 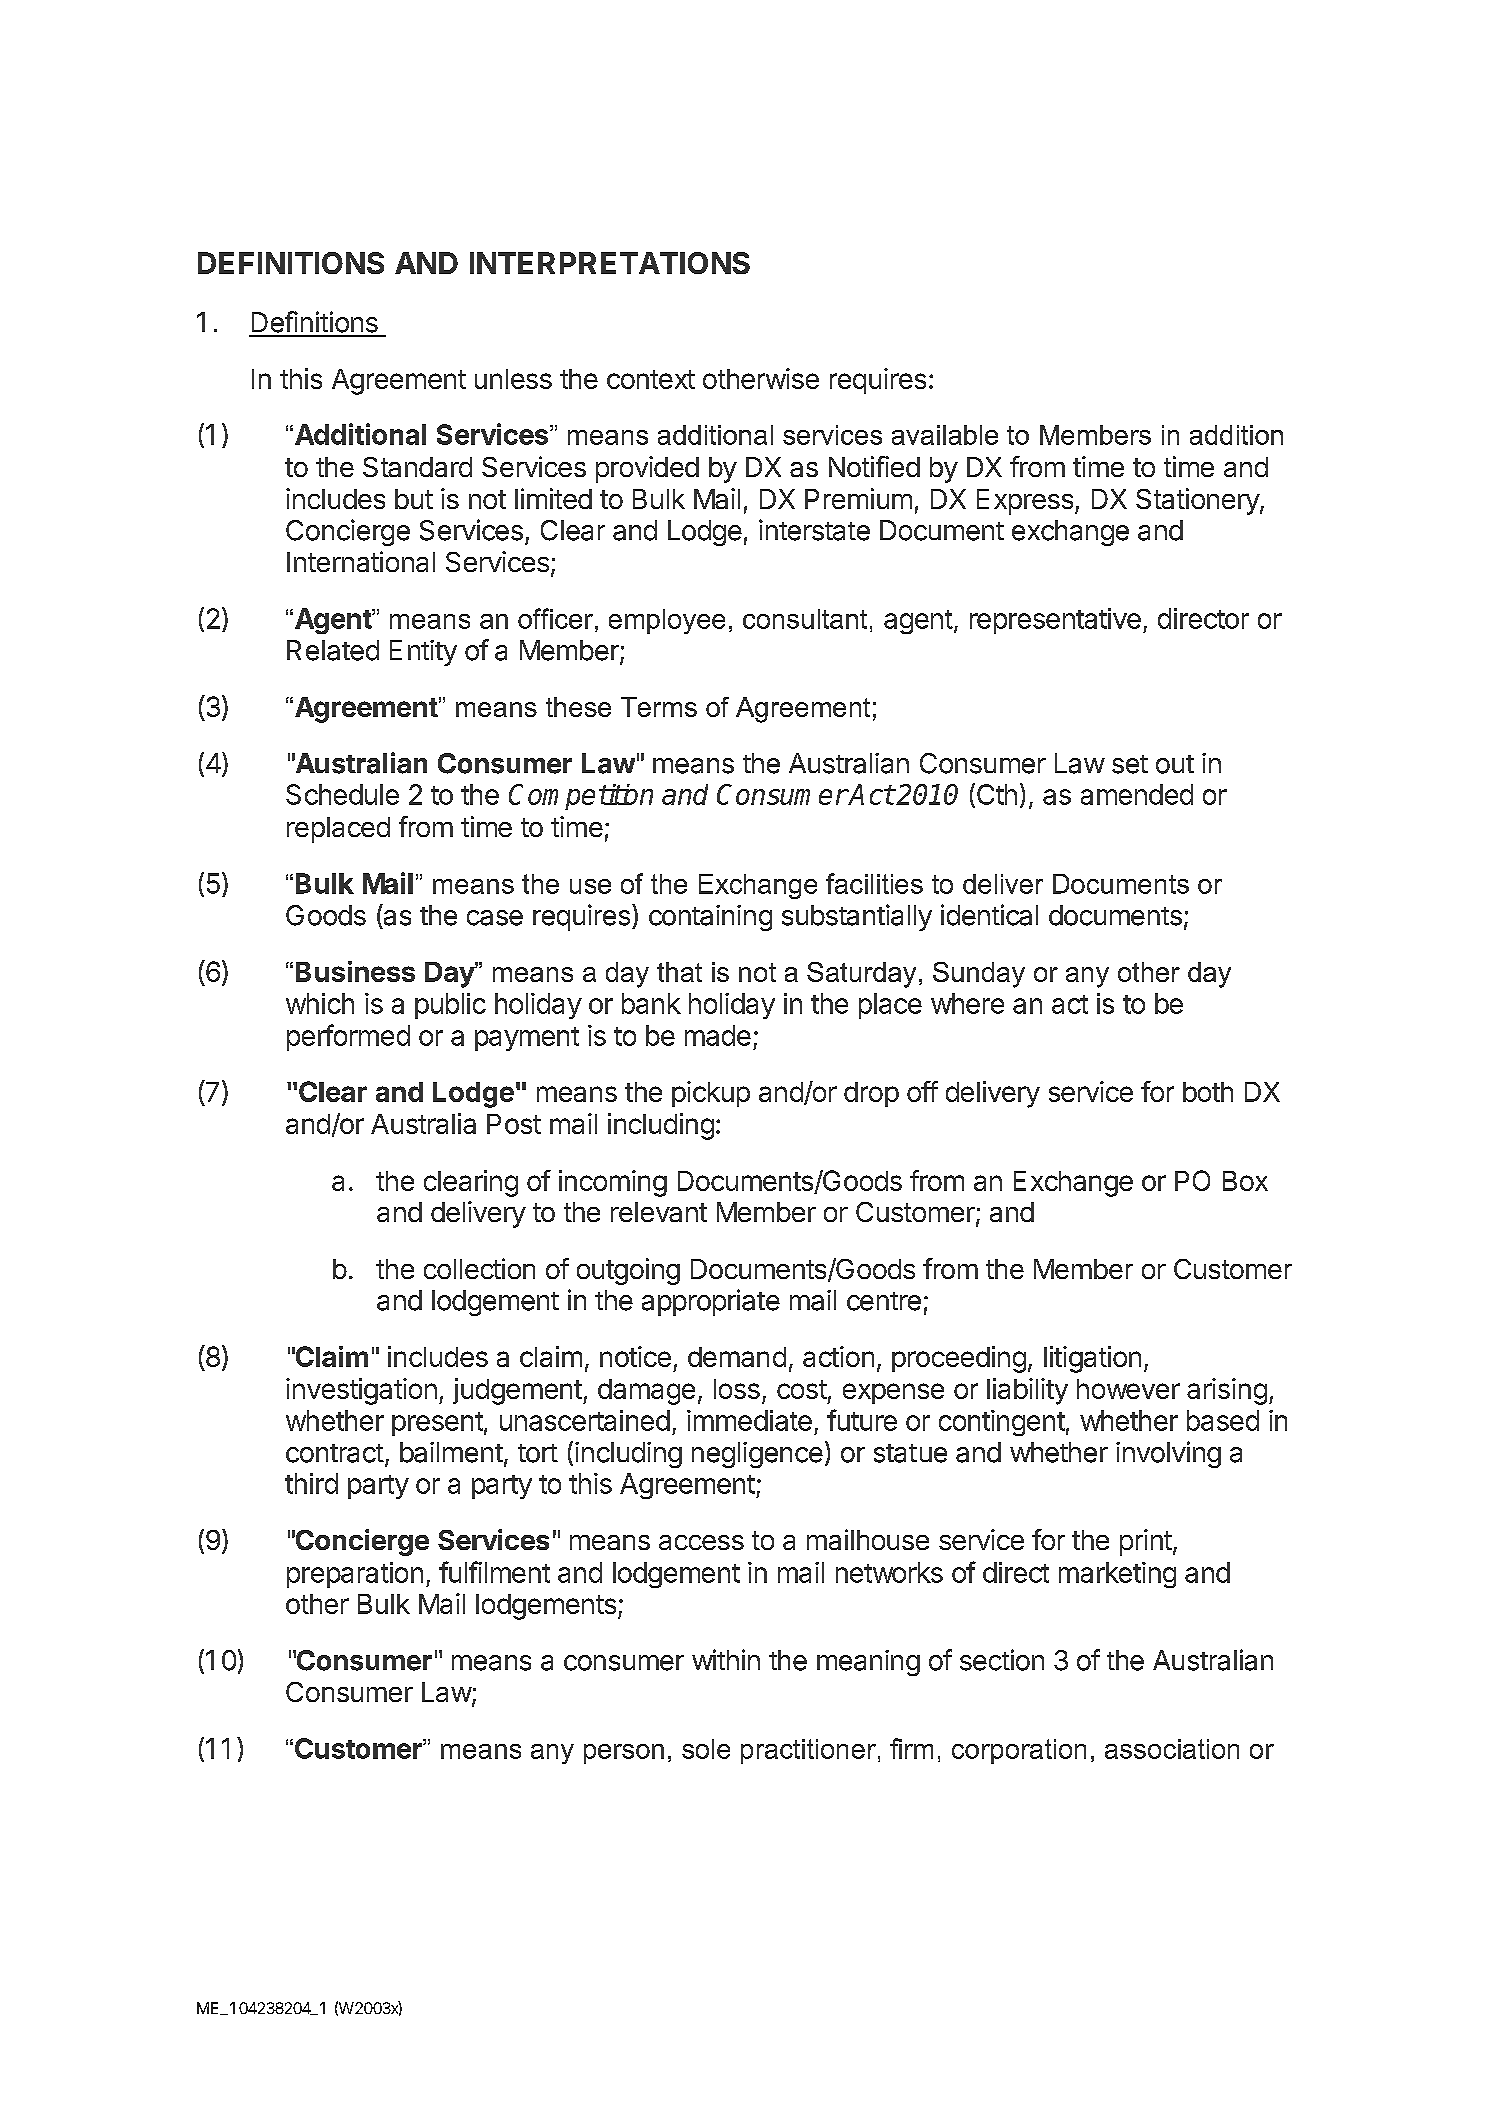 What do you see at coordinates (718, 1035) in the screenshot?
I see `made` at bounding box center [718, 1035].
